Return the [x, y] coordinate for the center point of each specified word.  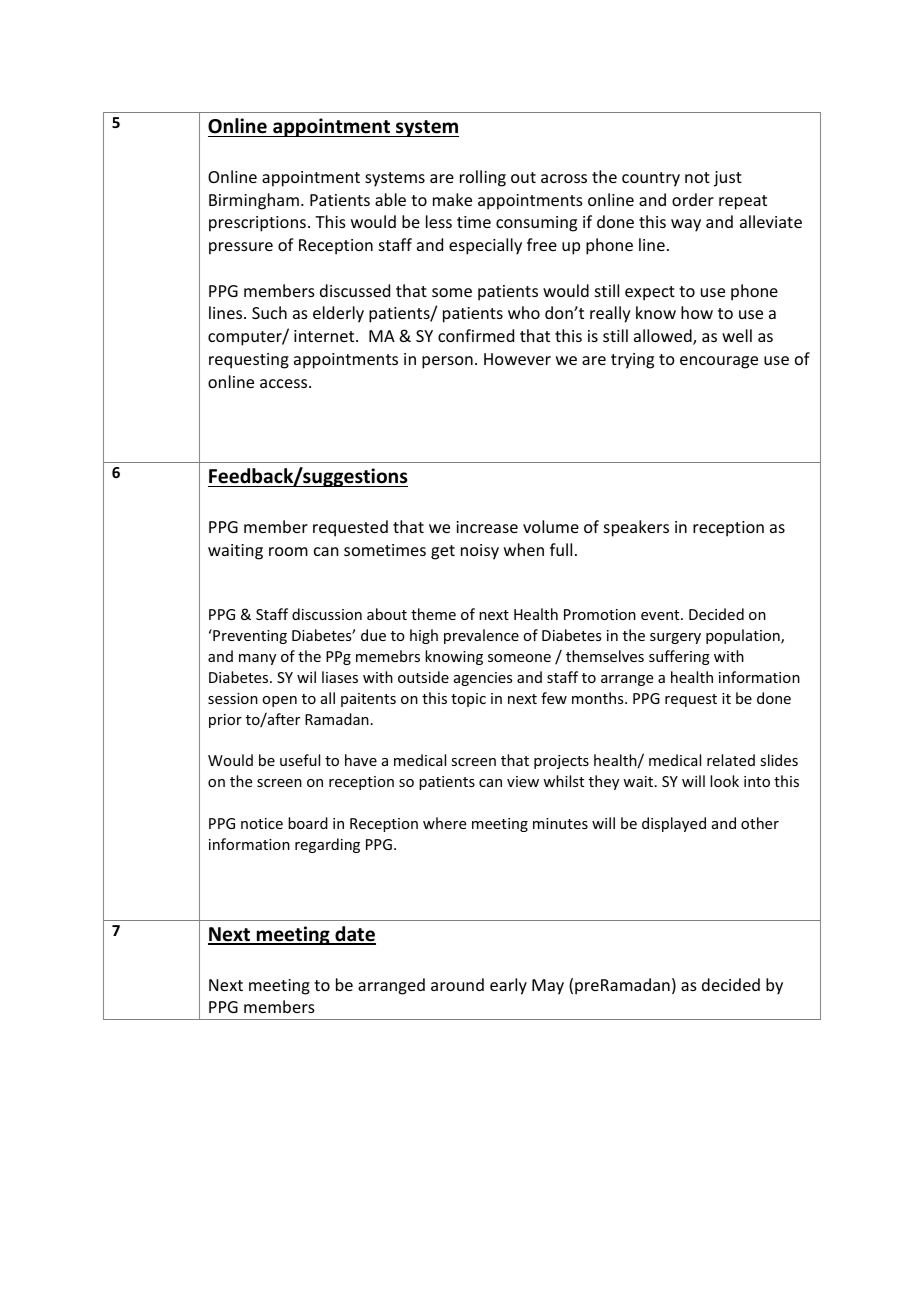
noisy [480, 552]
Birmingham [254, 201]
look [724, 781]
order [693, 199]
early [508, 986]
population [744, 636]
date [354, 935]
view [523, 781]
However [517, 359]
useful [300, 760]
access [285, 383]
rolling [483, 178]
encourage [719, 362]
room [288, 551]
